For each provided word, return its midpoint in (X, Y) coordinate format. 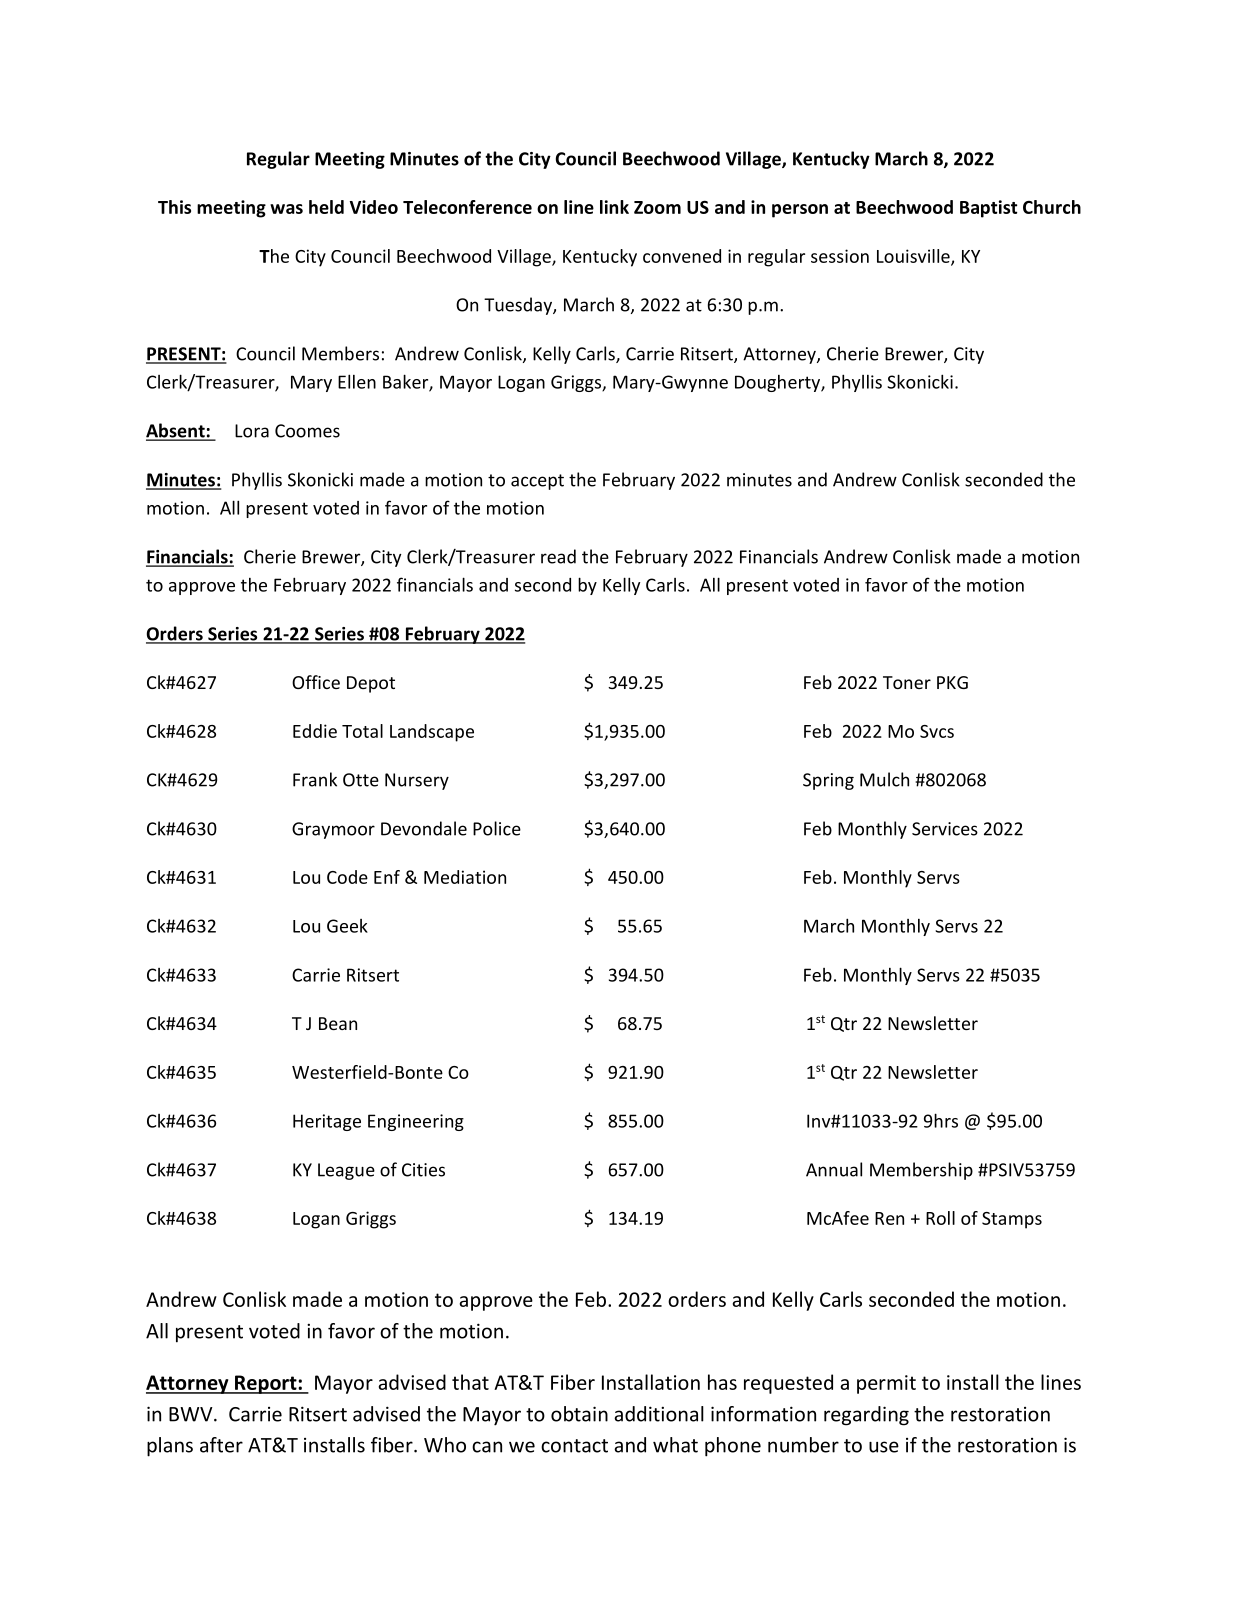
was (286, 209)
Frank (315, 779)
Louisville (914, 257)
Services (945, 829)
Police (497, 828)
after (221, 1445)
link (614, 207)
